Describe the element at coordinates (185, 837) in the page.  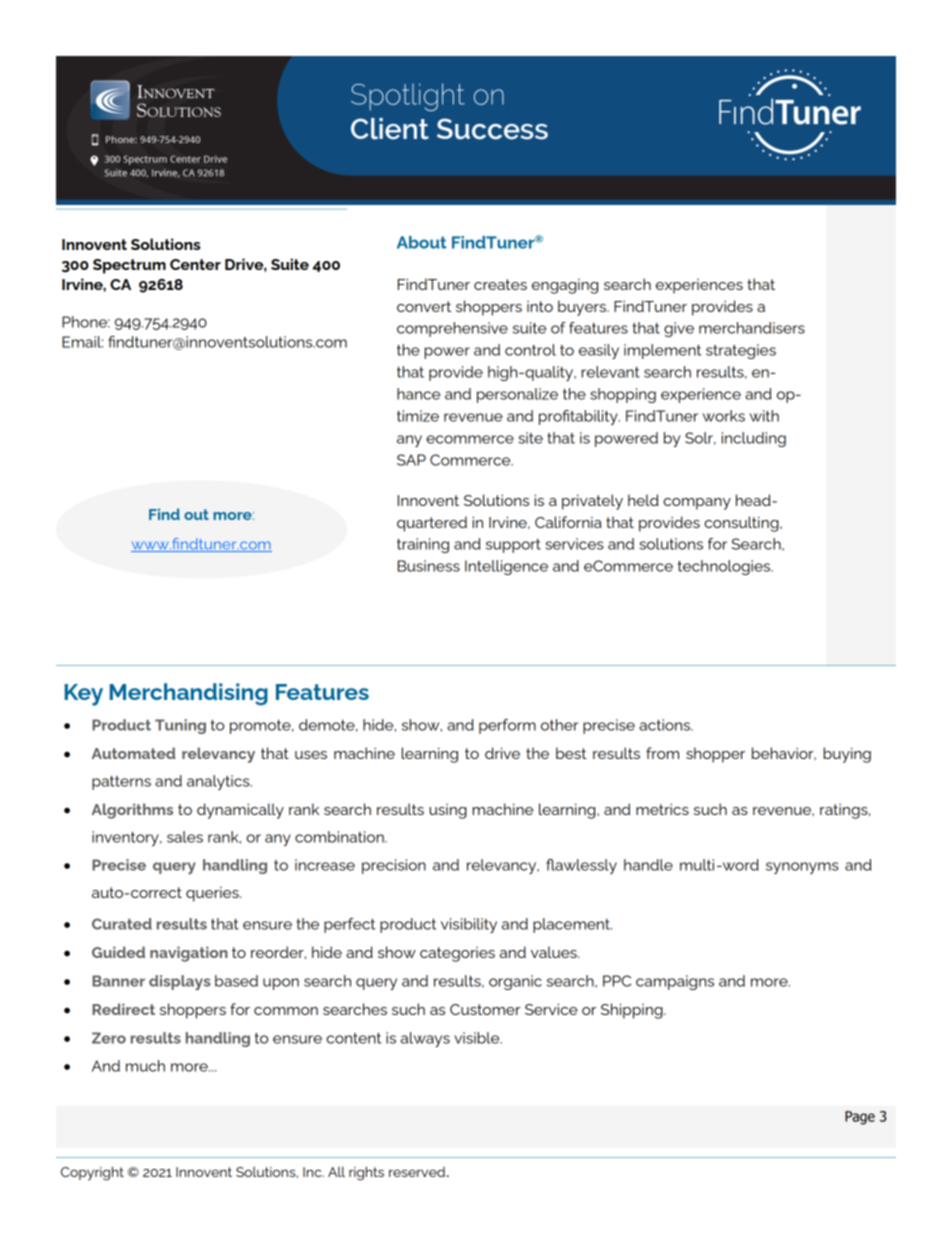
I see `sales` at that location.
